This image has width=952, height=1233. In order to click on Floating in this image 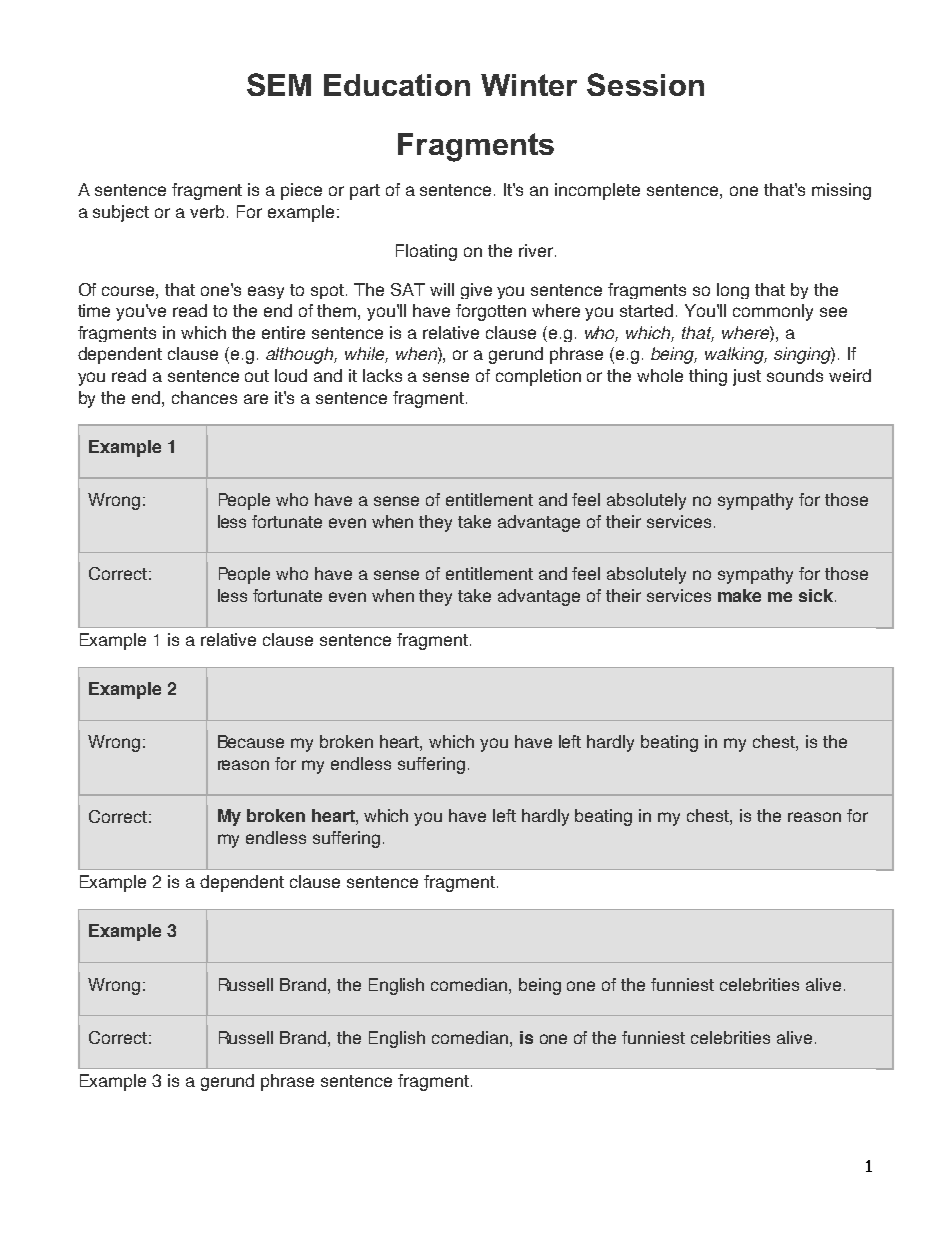, I will do `click(426, 252)`.
